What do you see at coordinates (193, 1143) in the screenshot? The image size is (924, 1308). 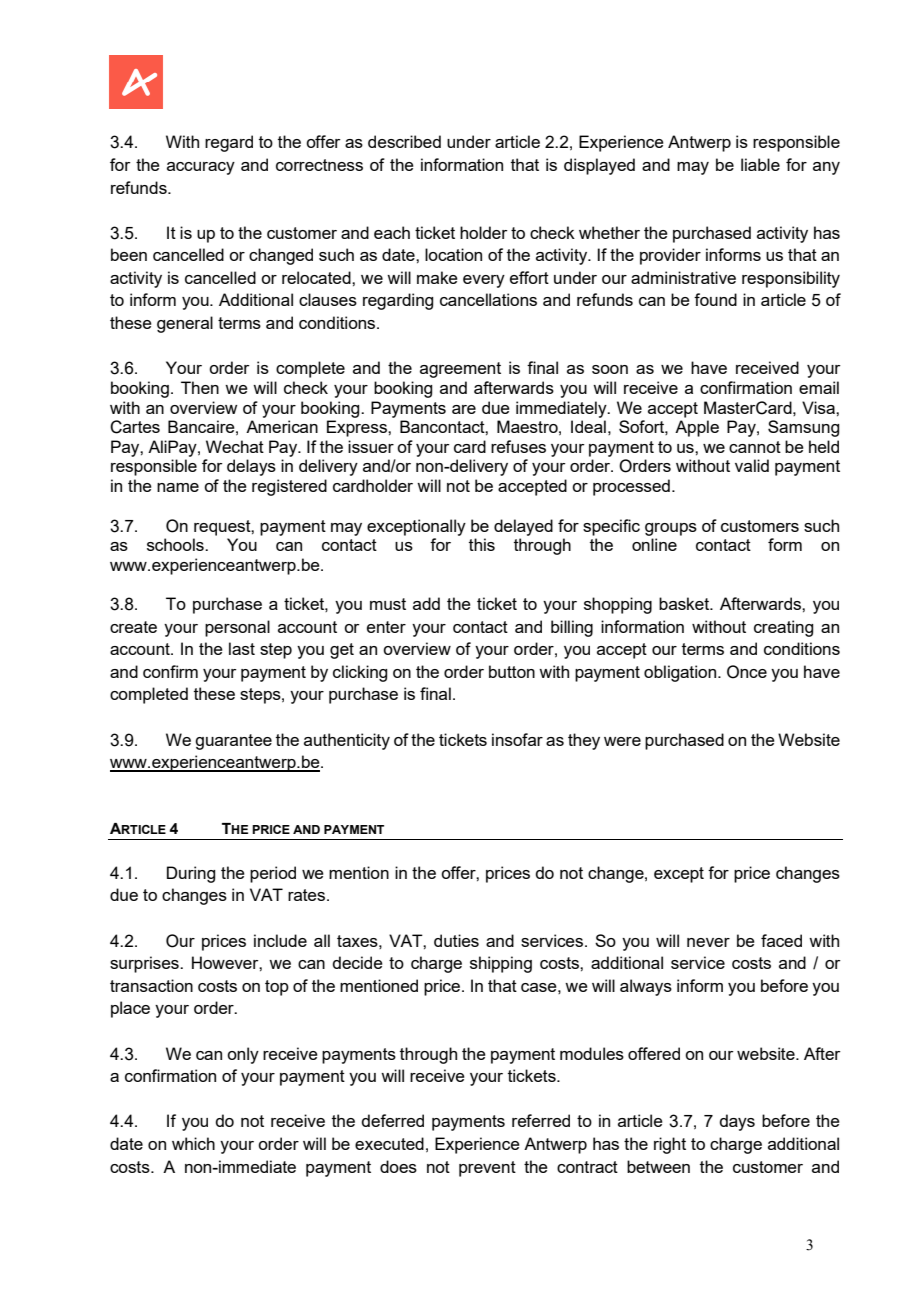 I see `which` at bounding box center [193, 1143].
